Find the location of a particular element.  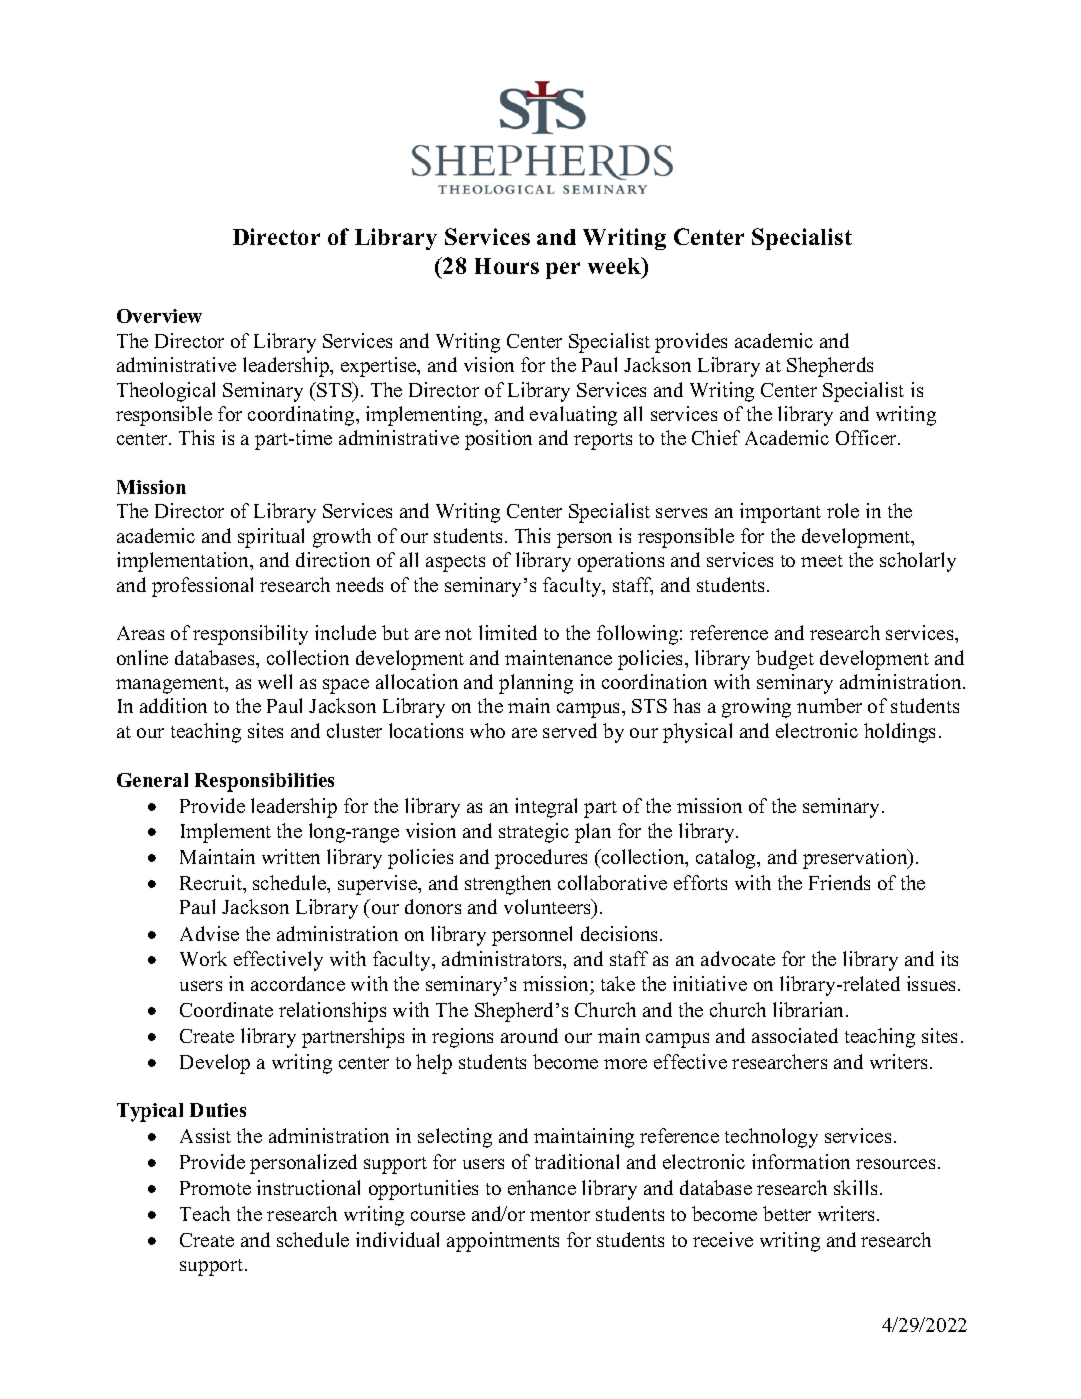

librarian is located at coordinates (810, 1009).
